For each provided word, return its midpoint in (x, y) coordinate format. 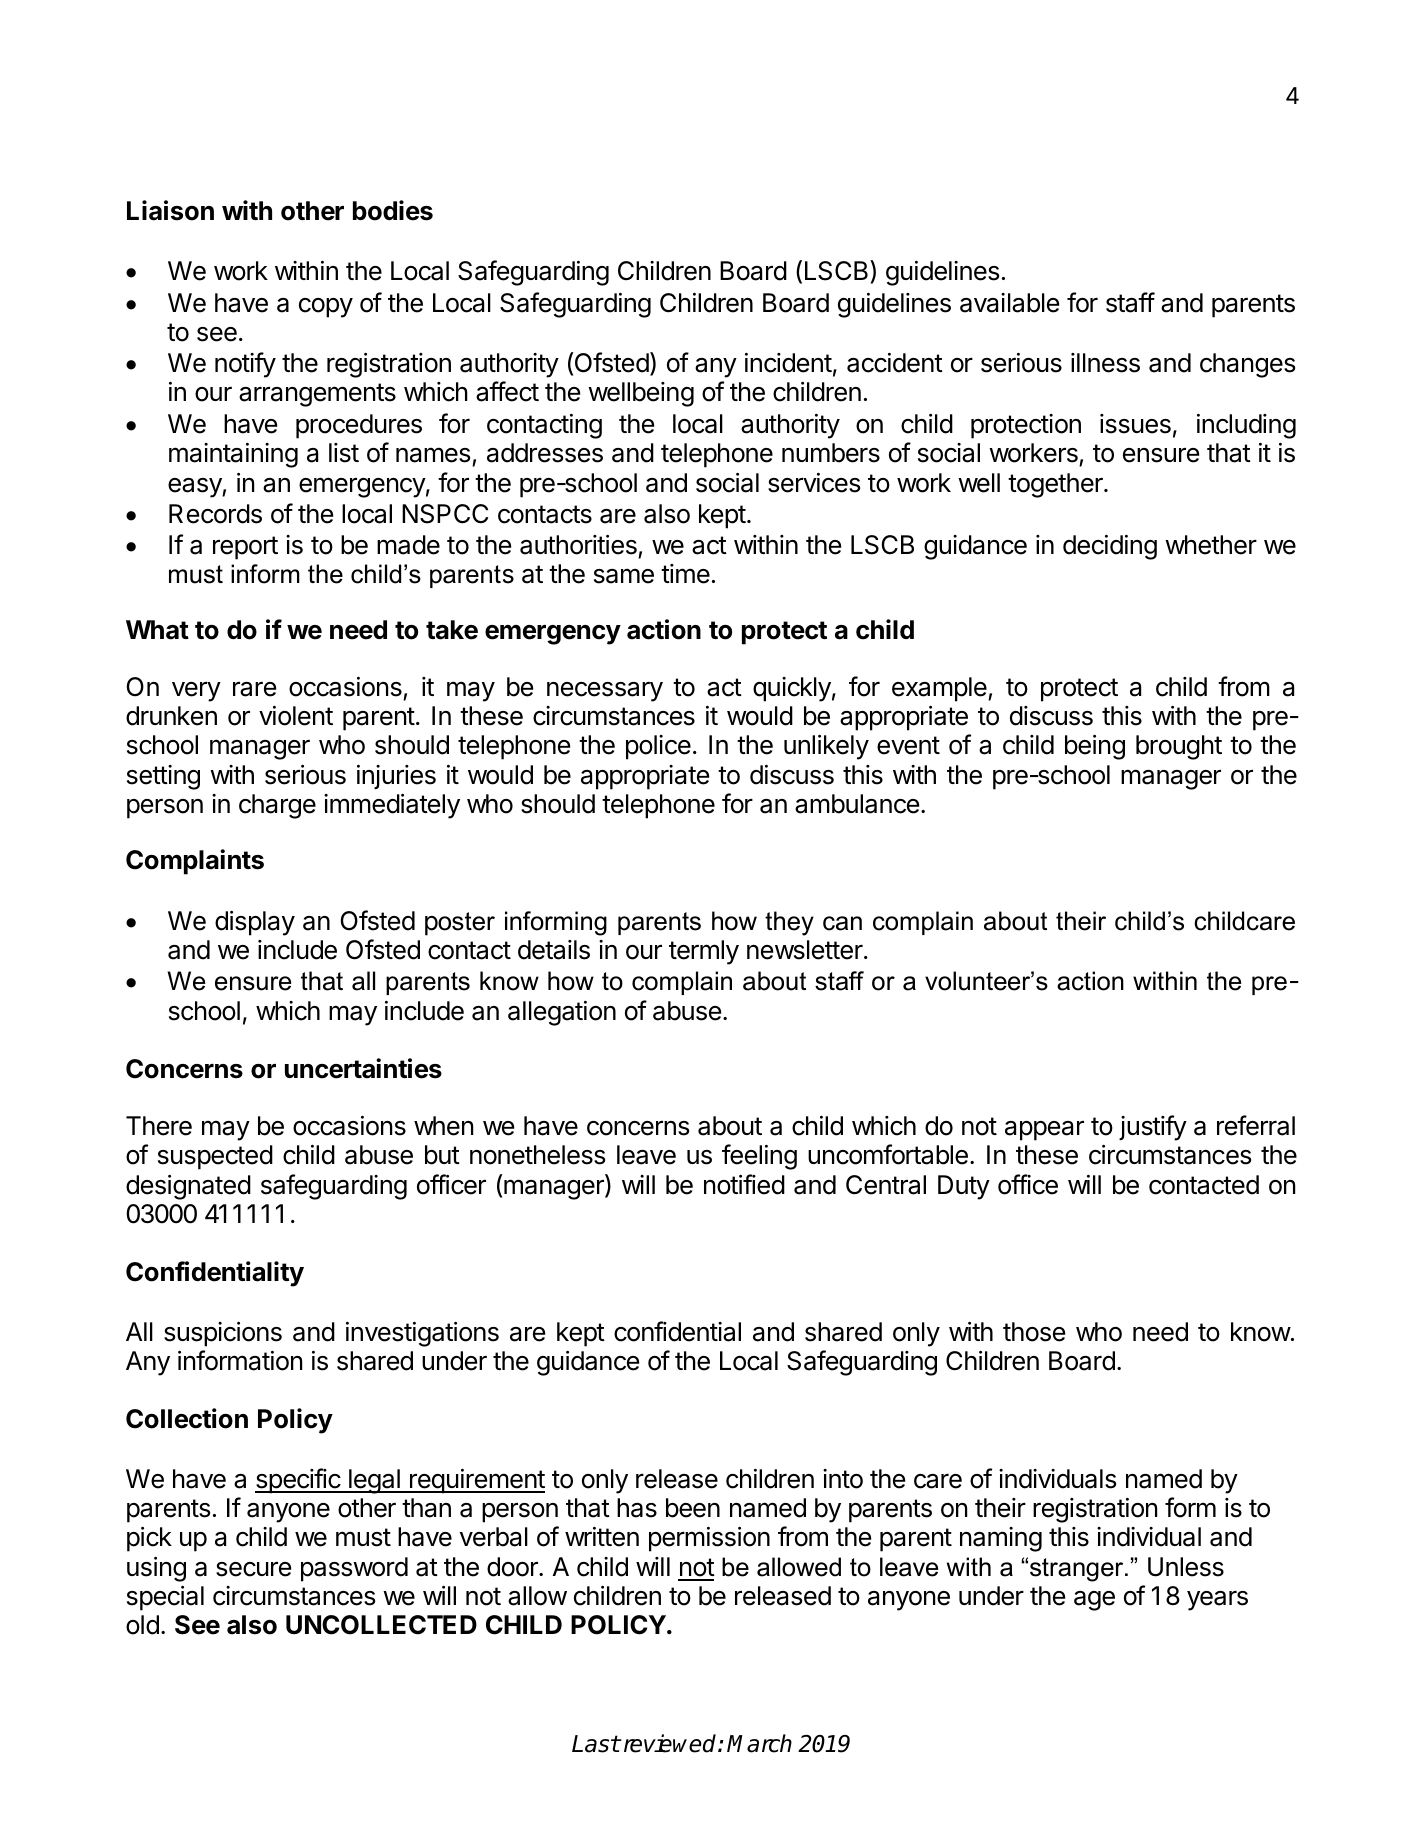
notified (744, 1184)
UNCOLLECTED (381, 1625)
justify (1153, 1128)
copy (326, 308)
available (1009, 303)
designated (188, 1187)
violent (296, 716)
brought (1179, 747)
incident (788, 363)
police (658, 747)
